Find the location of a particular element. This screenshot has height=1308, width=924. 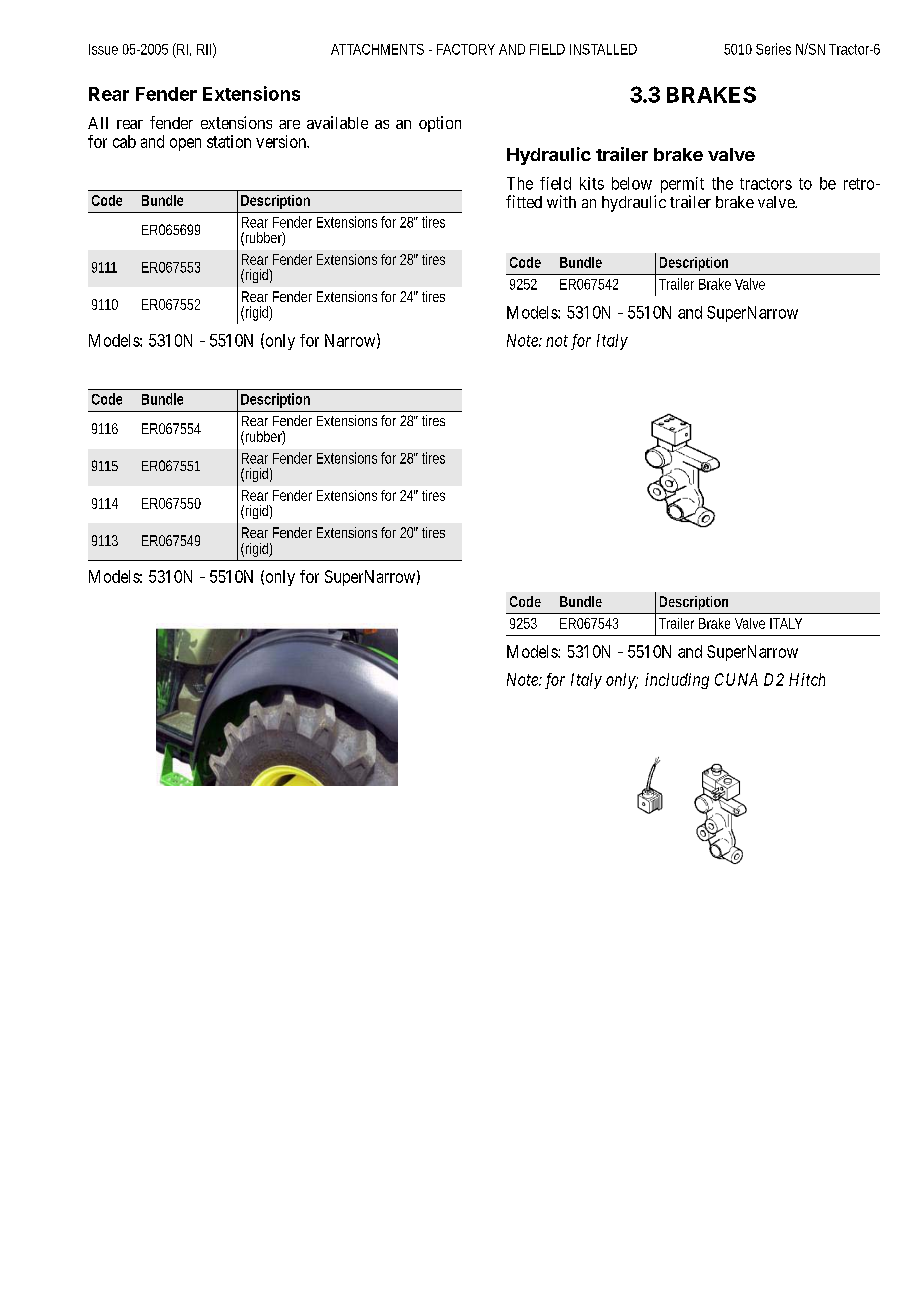

below is located at coordinates (632, 183).
